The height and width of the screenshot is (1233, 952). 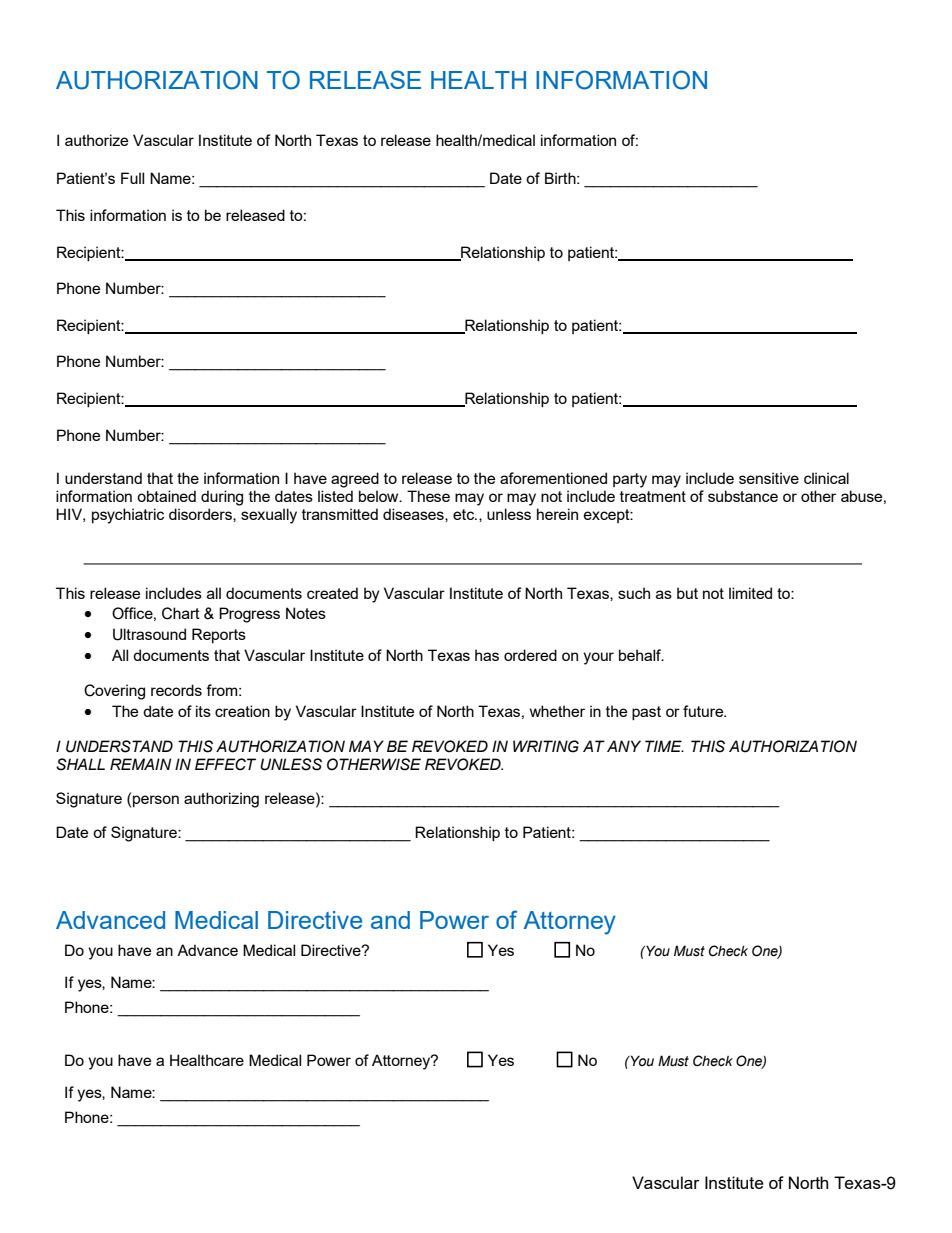 What do you see at coordinates (546, 746) in the screenshot?
I see `WRITING` at bounding box center [546, 746].
